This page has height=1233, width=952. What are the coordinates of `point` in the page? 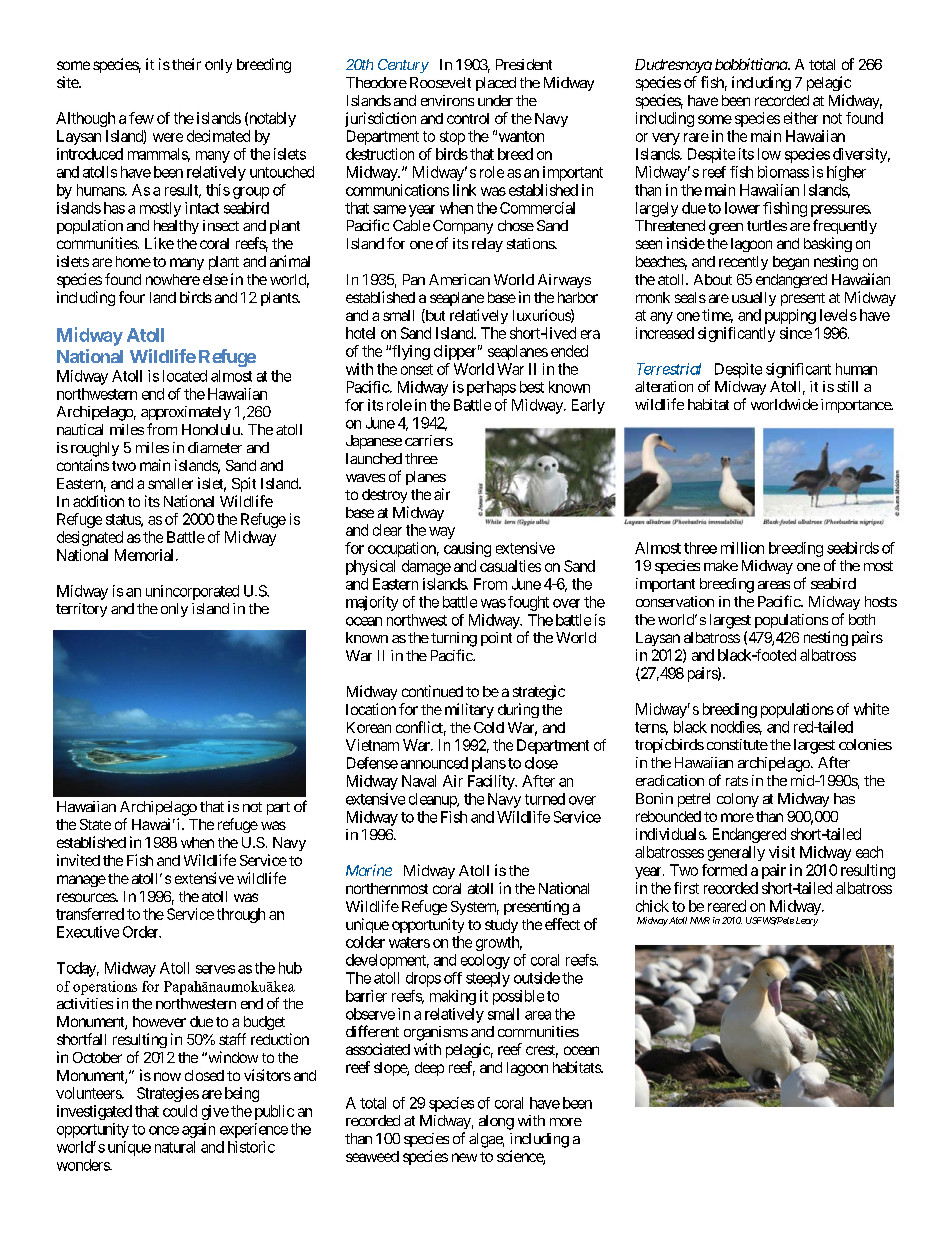 It's located at (496, 639).
